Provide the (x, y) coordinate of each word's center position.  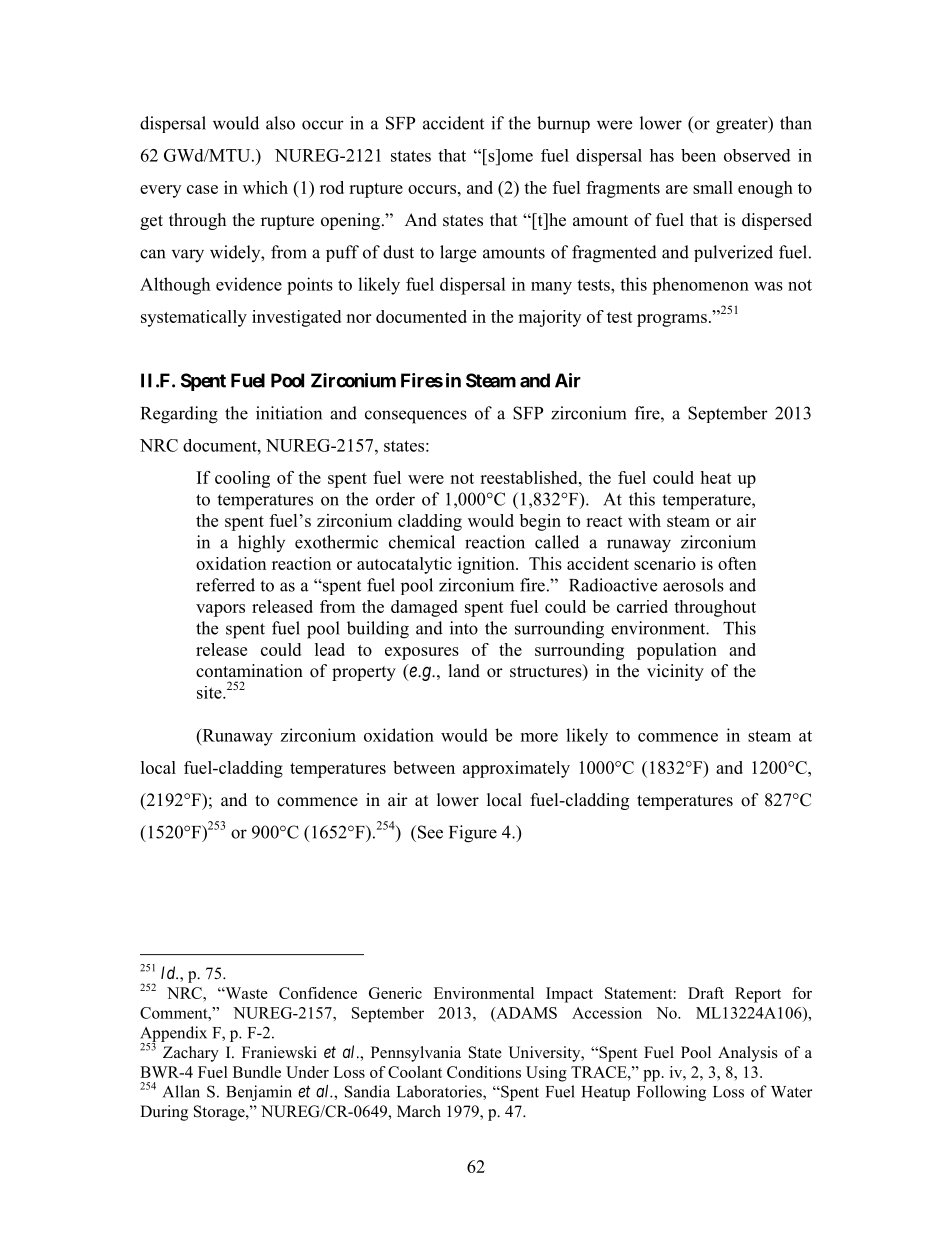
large (458, 254)
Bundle (257, 1072)
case (202, 189)
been (698, 155)
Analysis (748, 1054)
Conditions (484, 1072)
